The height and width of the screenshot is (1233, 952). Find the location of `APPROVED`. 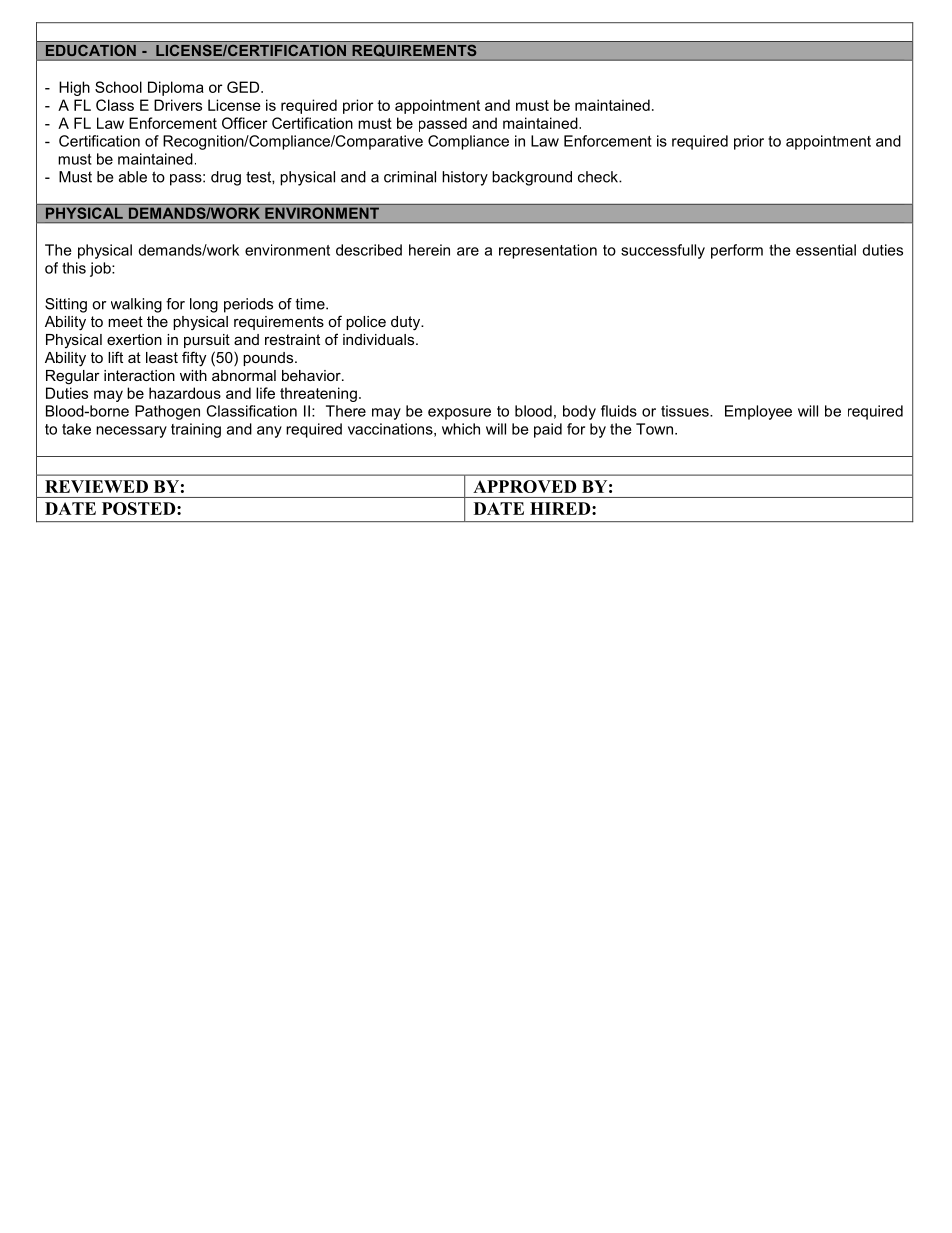

APPROVED is located at coordinates (524, 486).
